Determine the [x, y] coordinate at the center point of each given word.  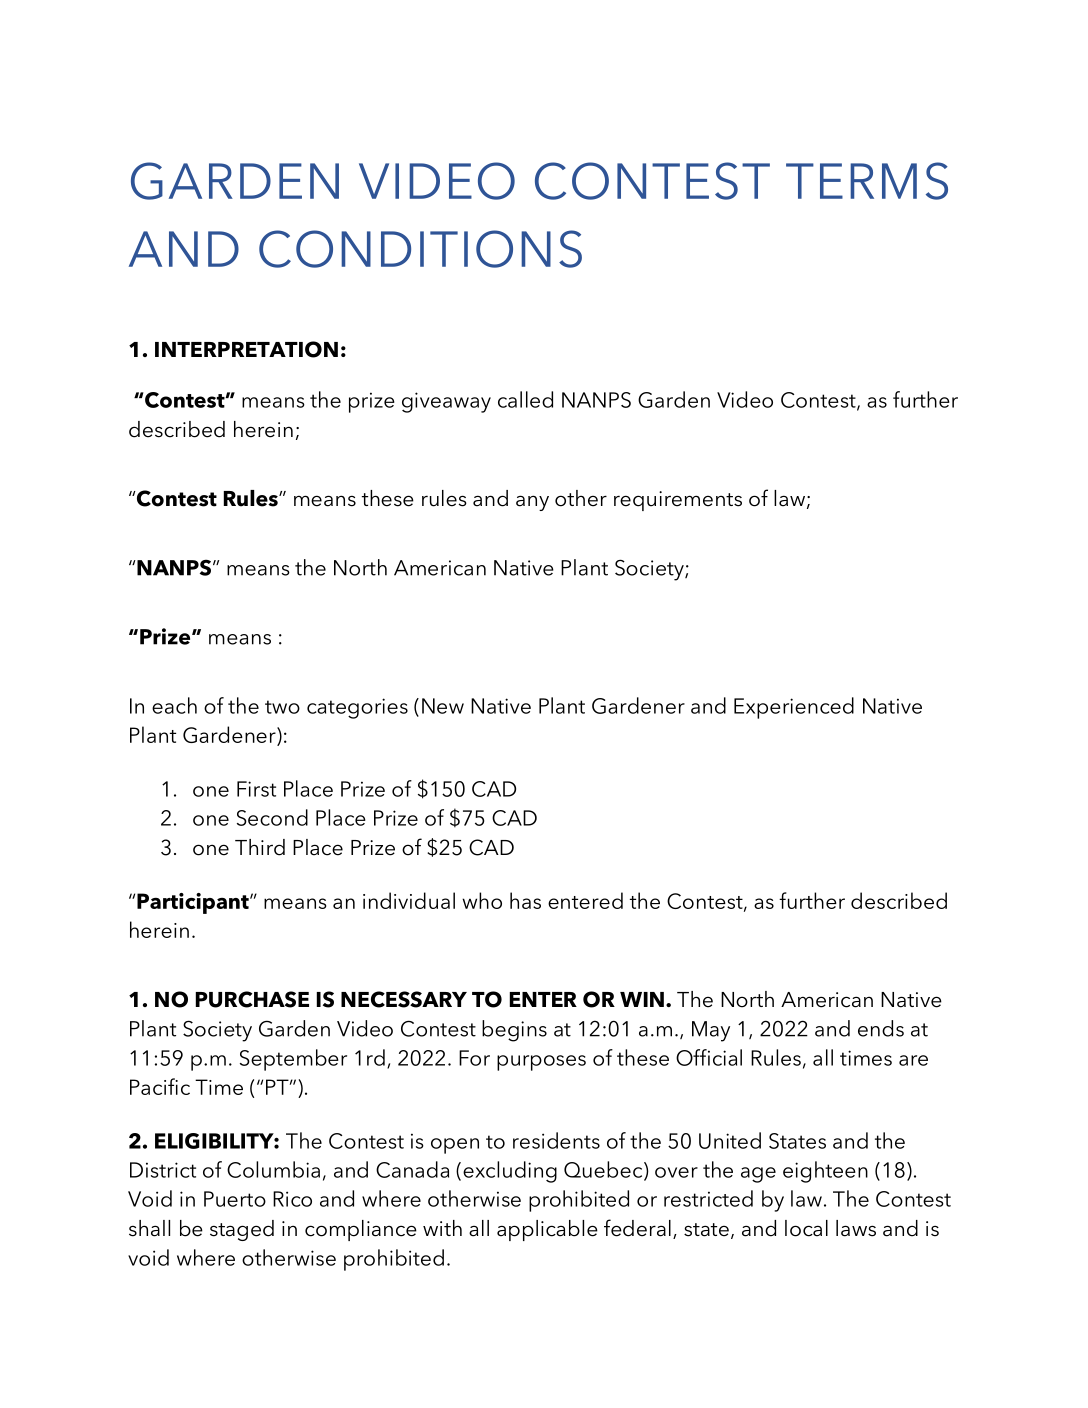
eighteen [825, 1172]
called [525, 399]
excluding [510, 1172]
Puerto [235, 1199]
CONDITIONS [420, 249]
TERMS [867, 181]
